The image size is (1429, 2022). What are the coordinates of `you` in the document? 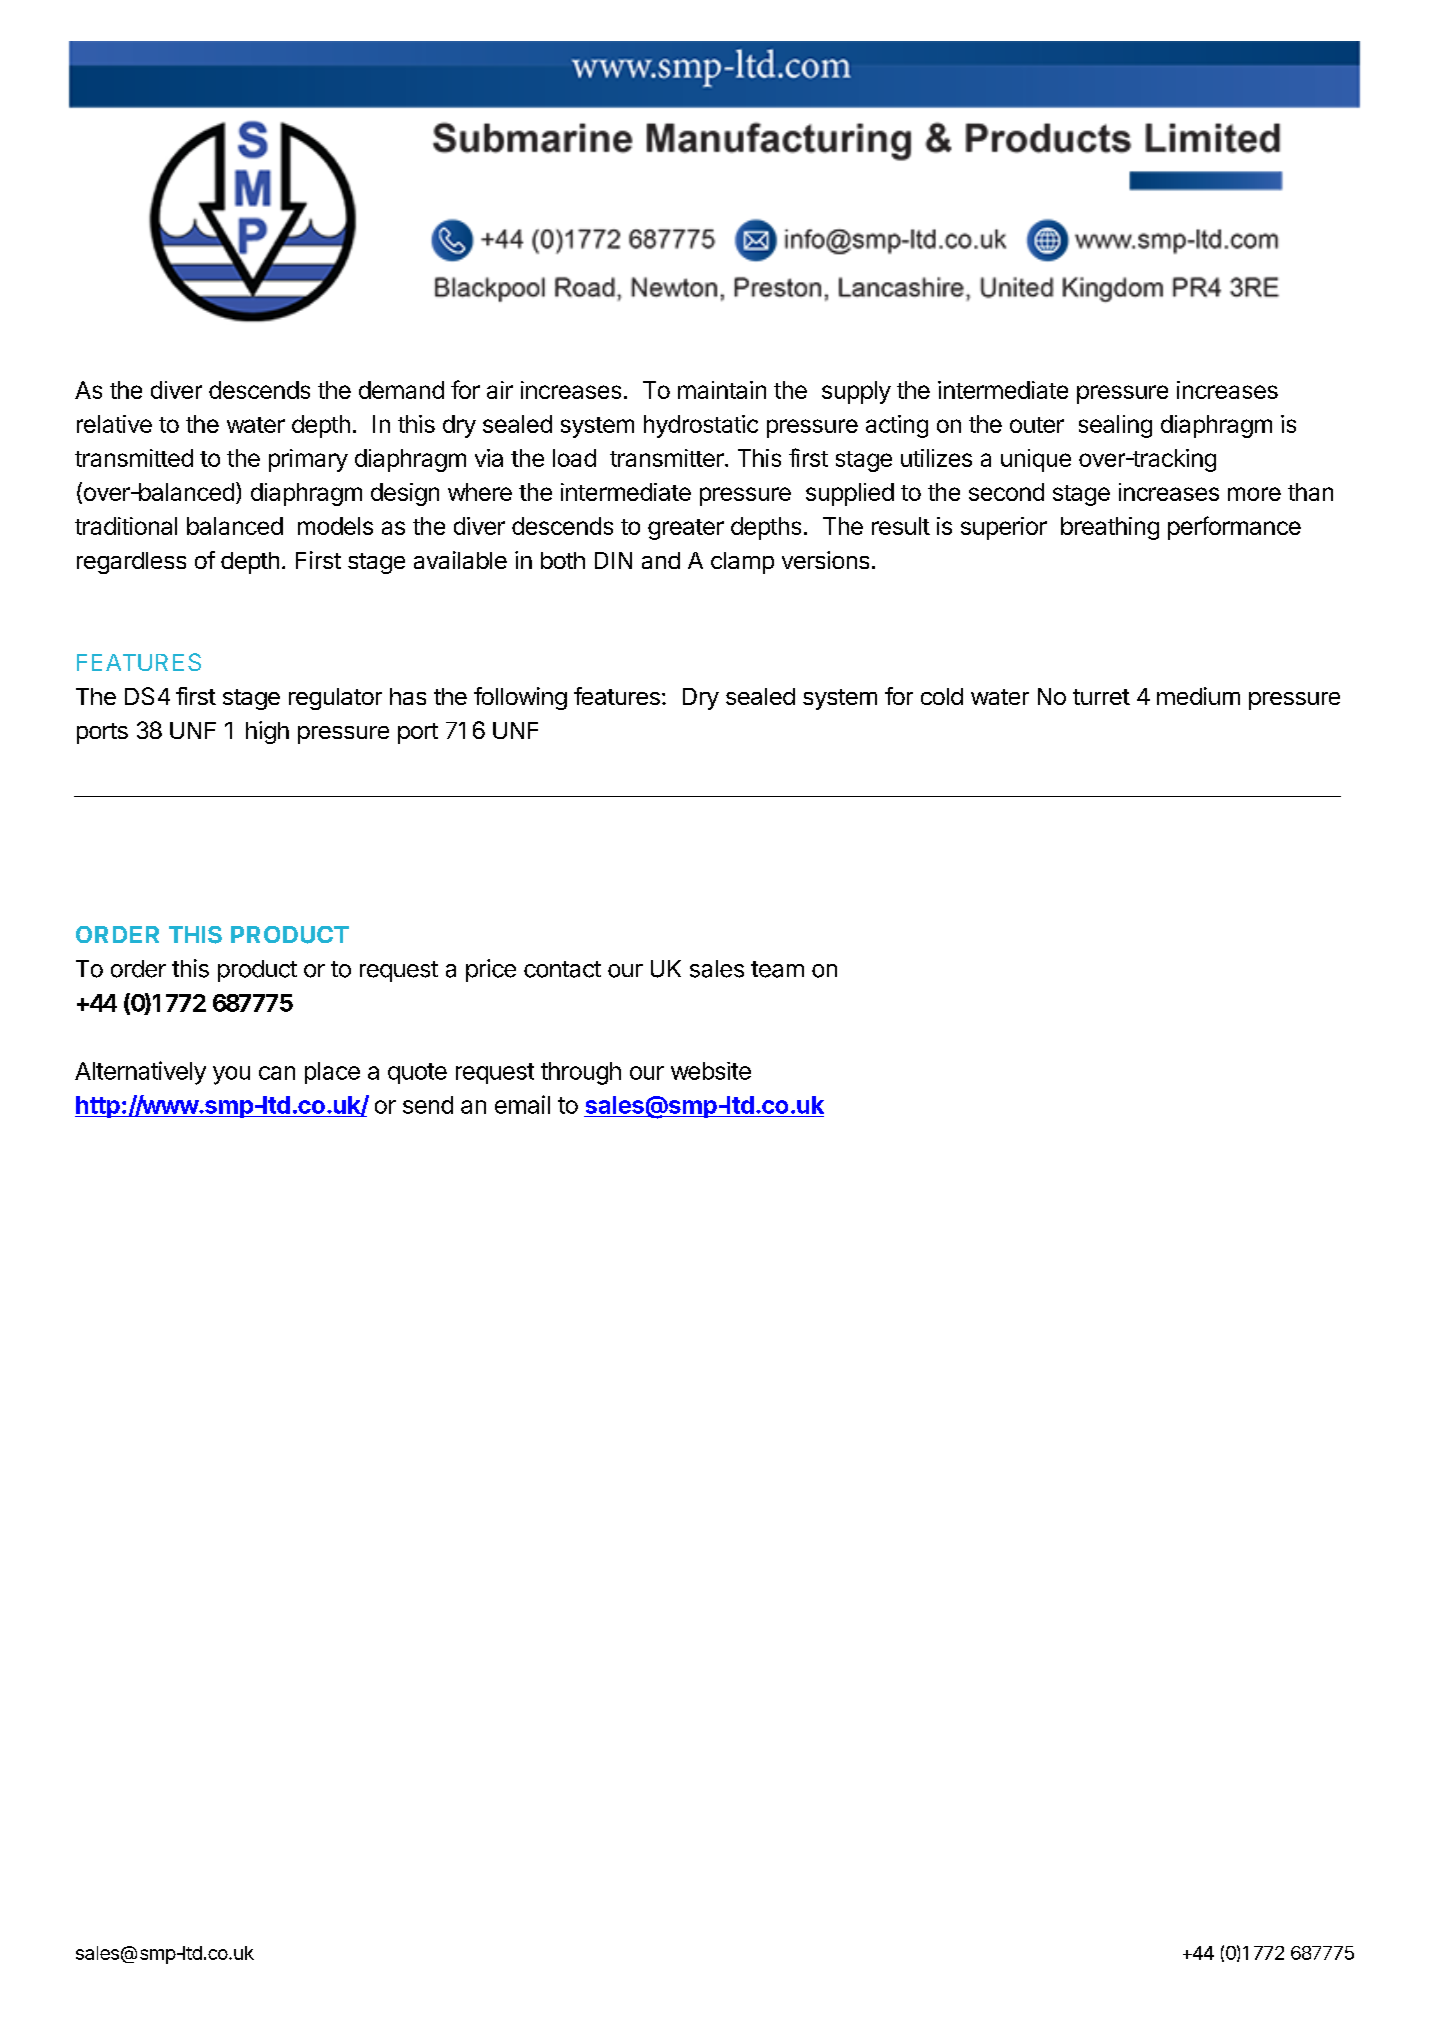 It's located at (231, 1075).
